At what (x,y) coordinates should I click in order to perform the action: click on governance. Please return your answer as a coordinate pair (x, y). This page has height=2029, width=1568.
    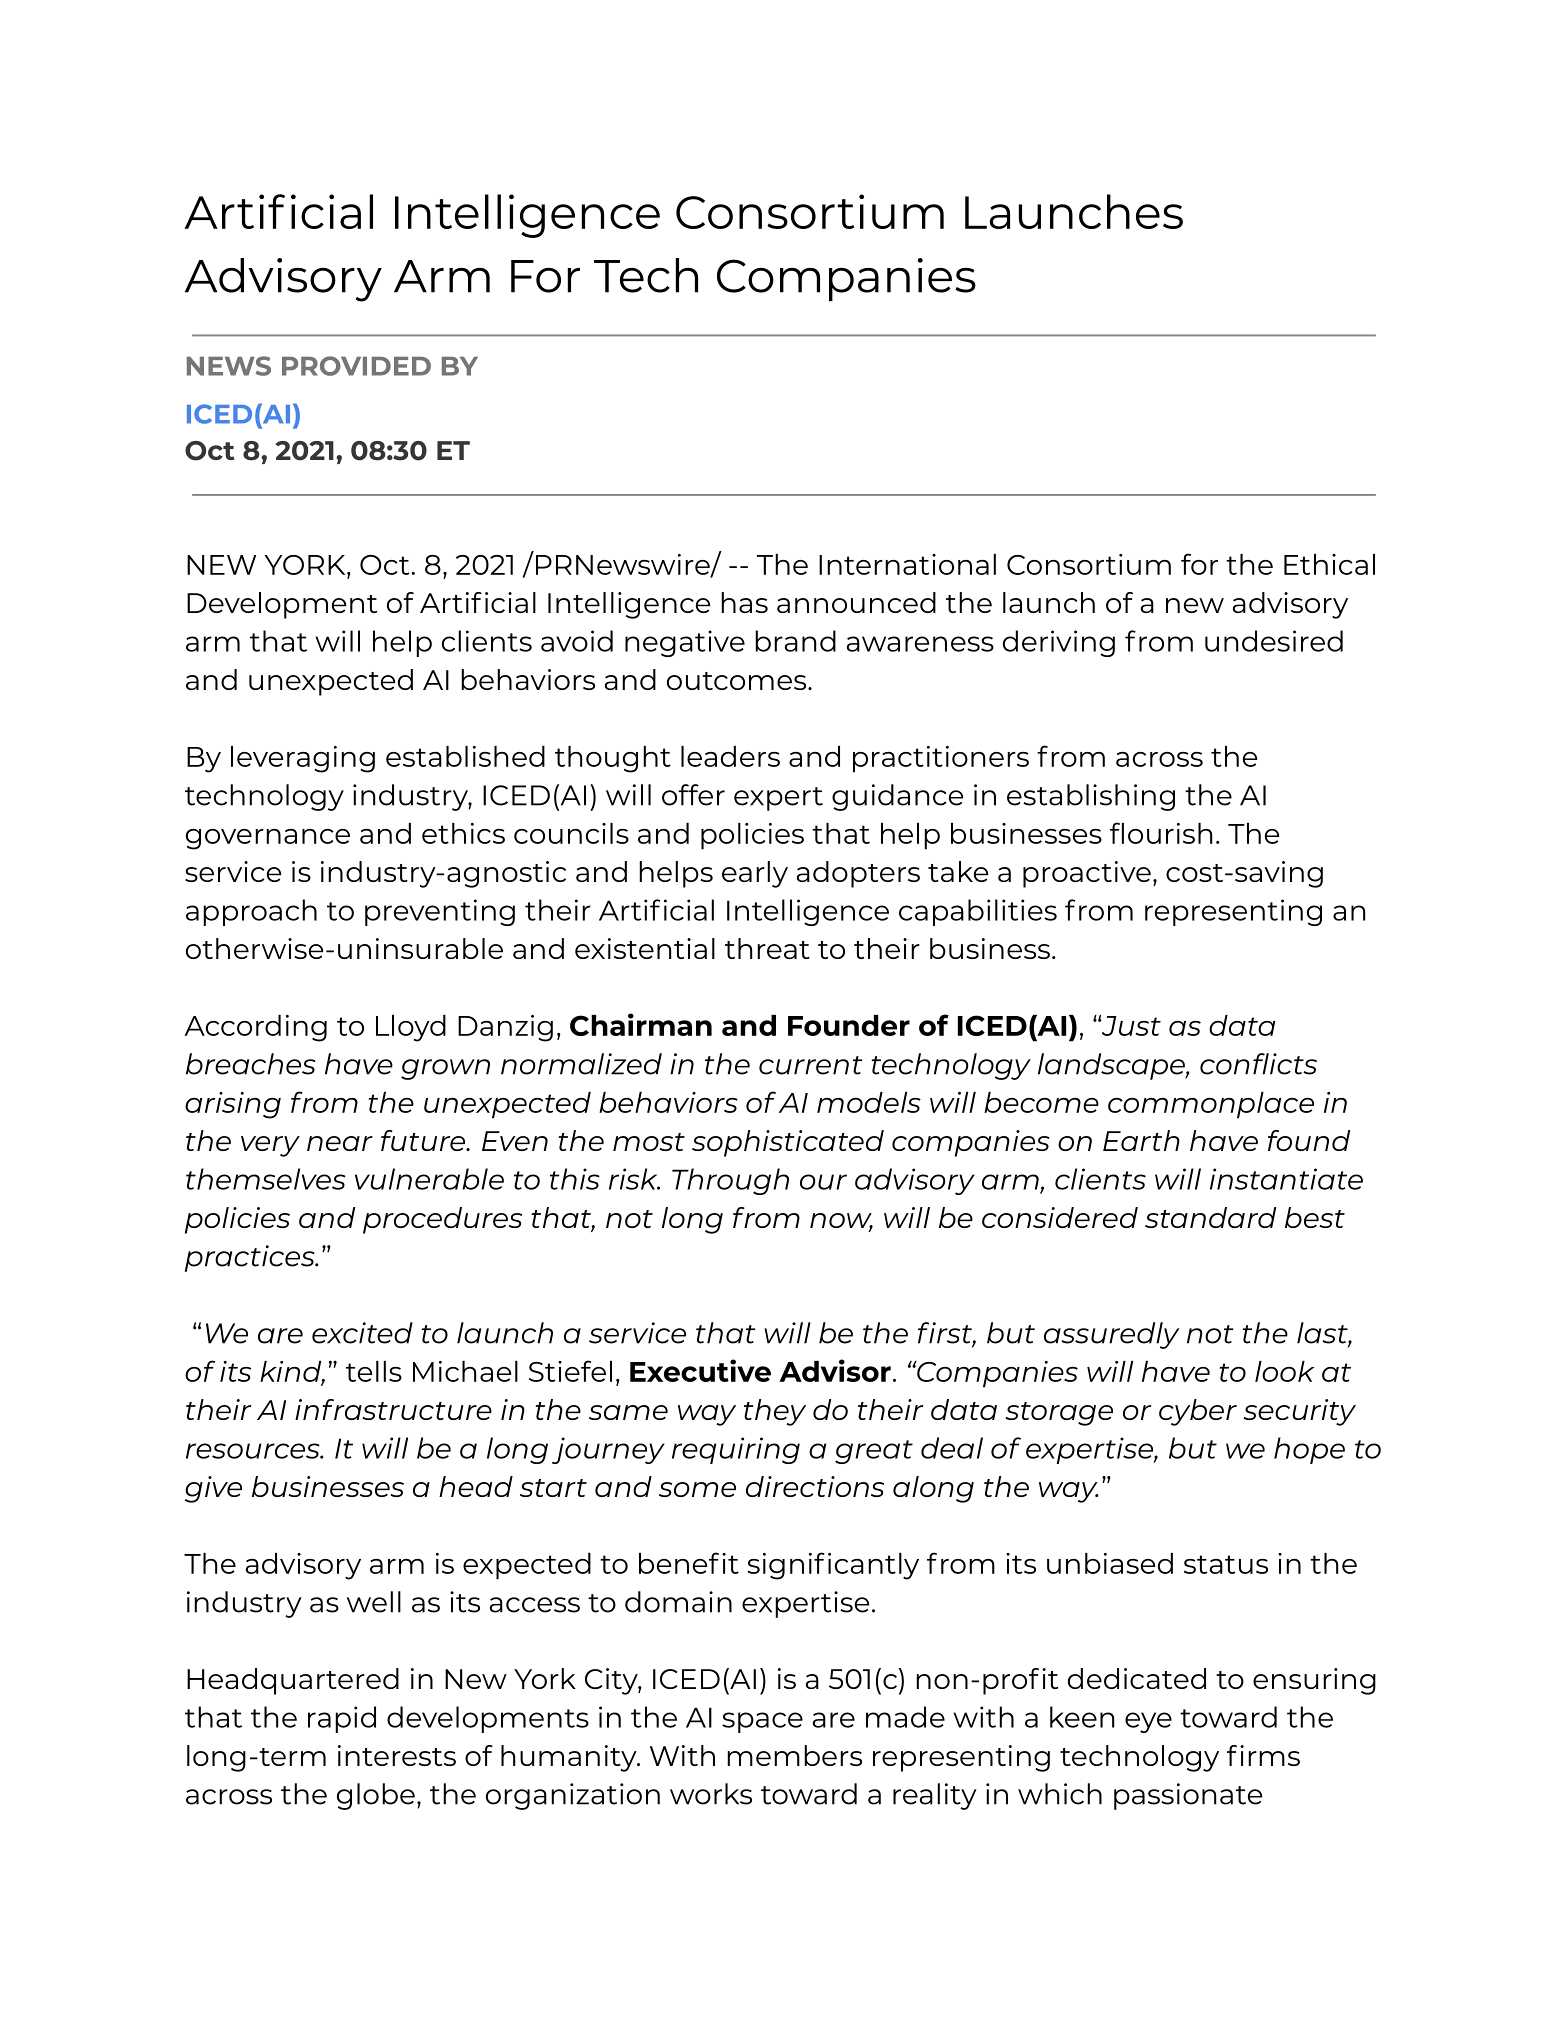
    Looking at the image, I should click on (268, 839).
